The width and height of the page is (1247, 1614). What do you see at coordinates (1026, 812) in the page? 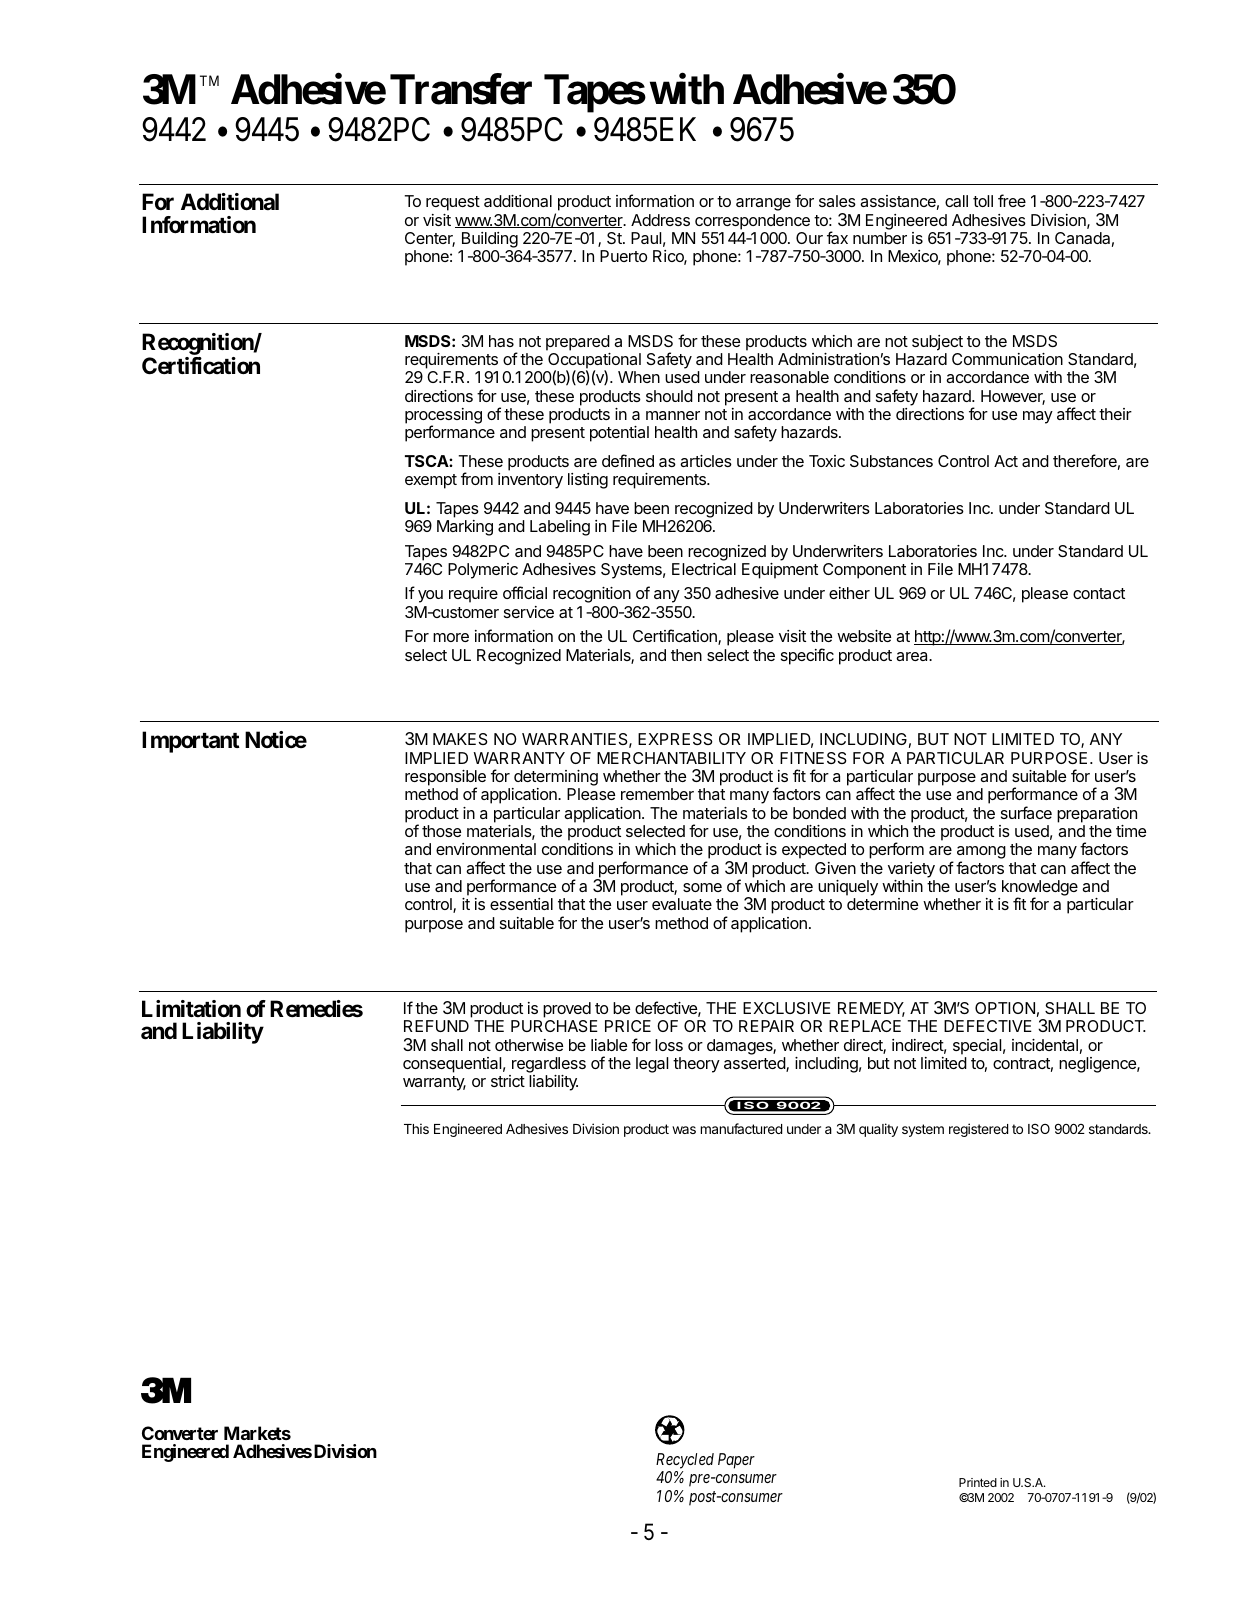
I see `surface` at bounding box center [1026, 812].
